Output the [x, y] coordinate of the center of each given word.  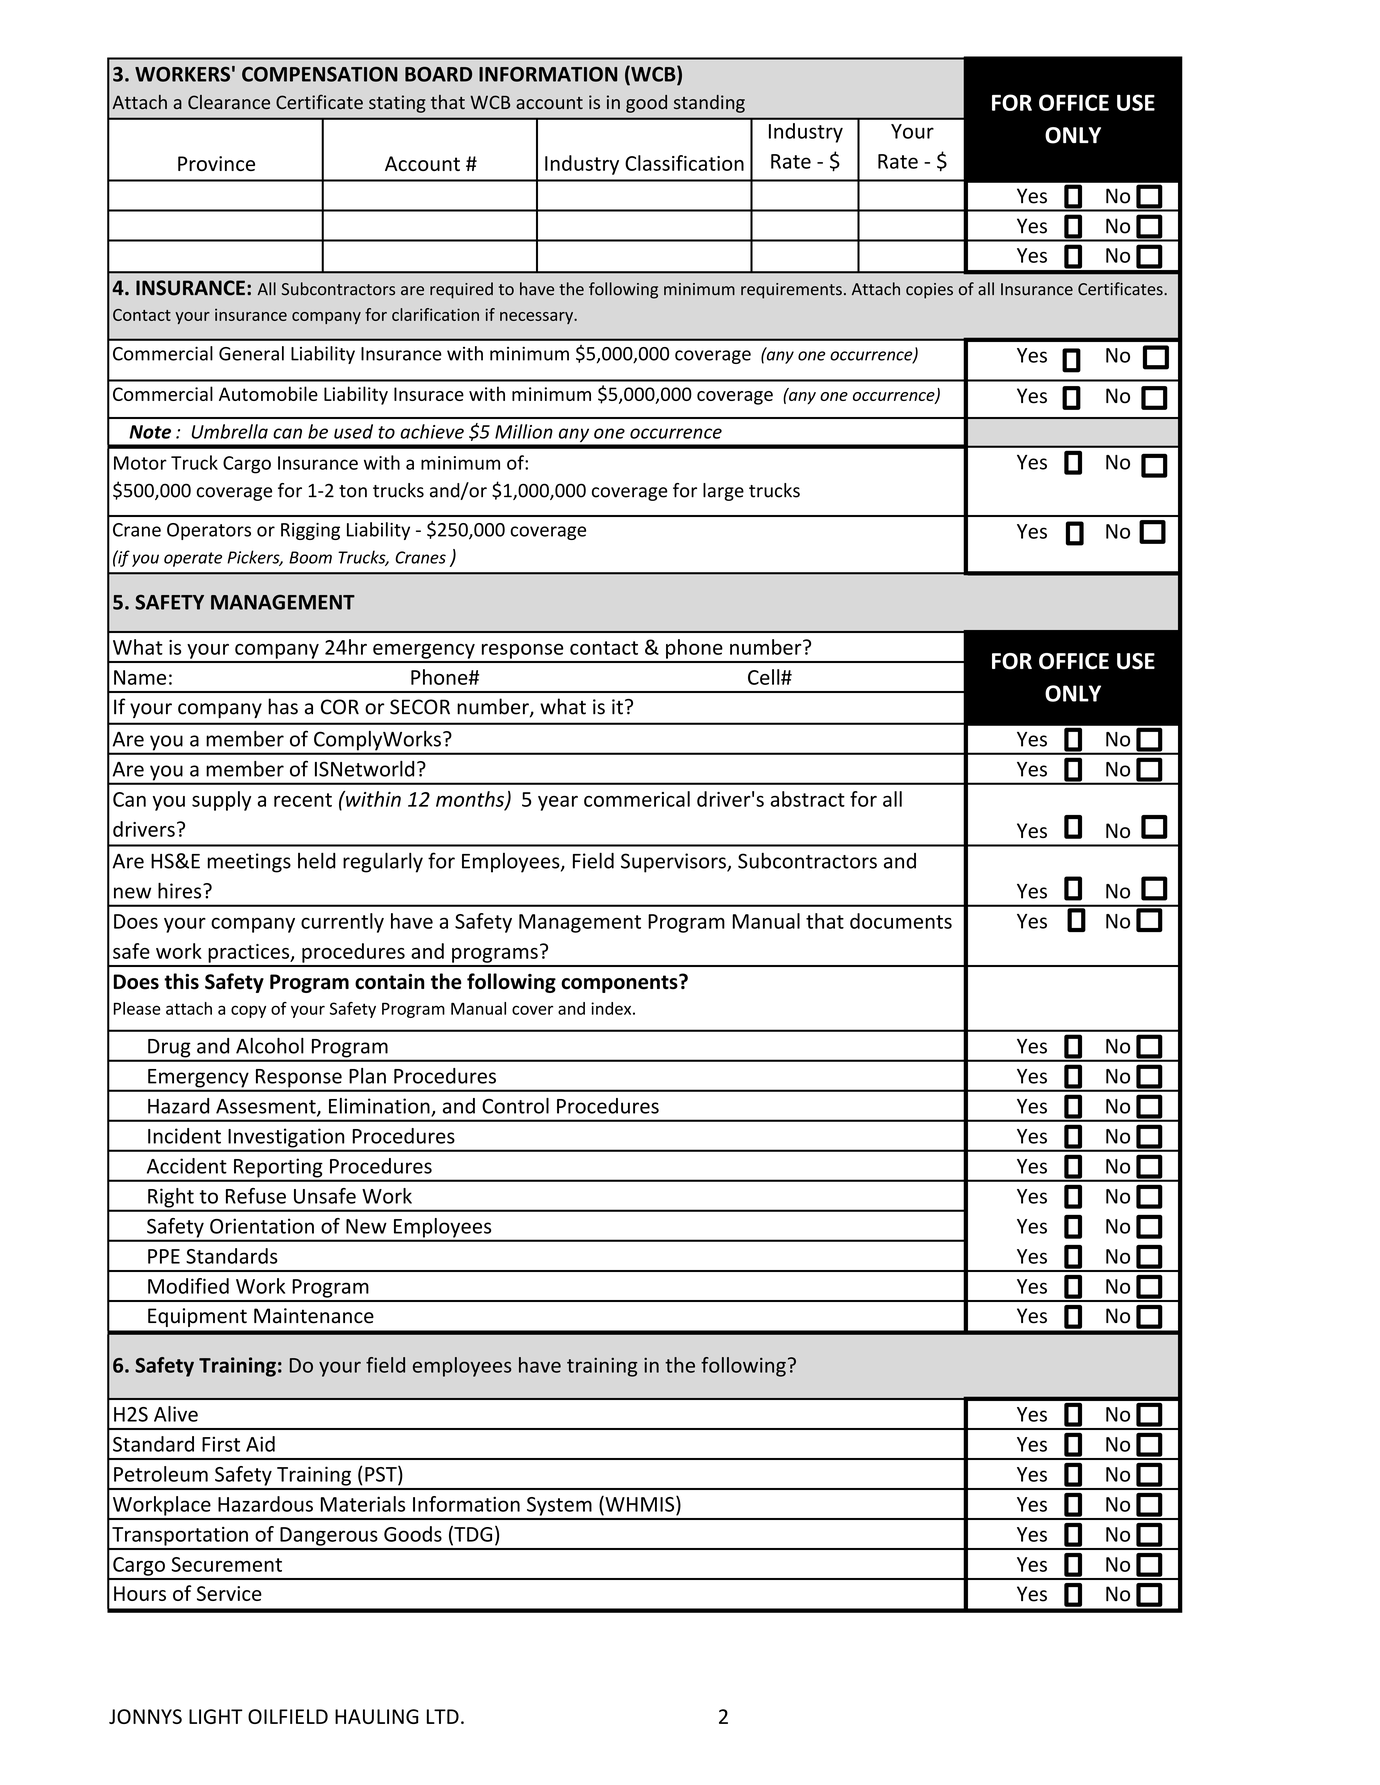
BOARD [438, 74]
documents [901, 921]
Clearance [229, 102]
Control [515, 1106]
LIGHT [216, 1716]
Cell [765, 677]
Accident [187, 1166]
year [558, 803]
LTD [443, 1716]
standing [709, 104]
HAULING [377, 1716]
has [283, 706]
